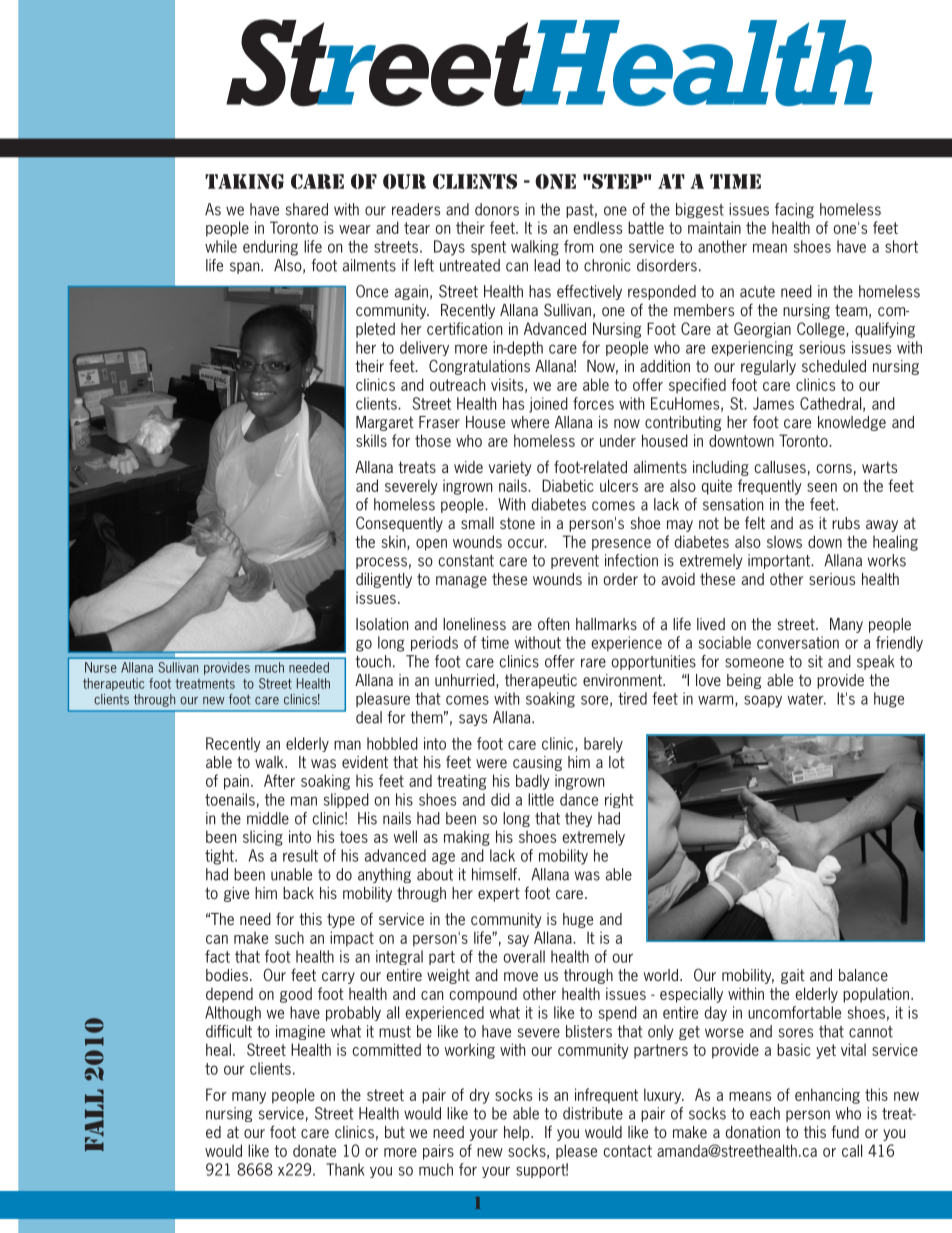 This screenshot has height=1233, width=952. Describe the element at coordinates (518, 1133) in the screenshot. I see `help` at that location.
